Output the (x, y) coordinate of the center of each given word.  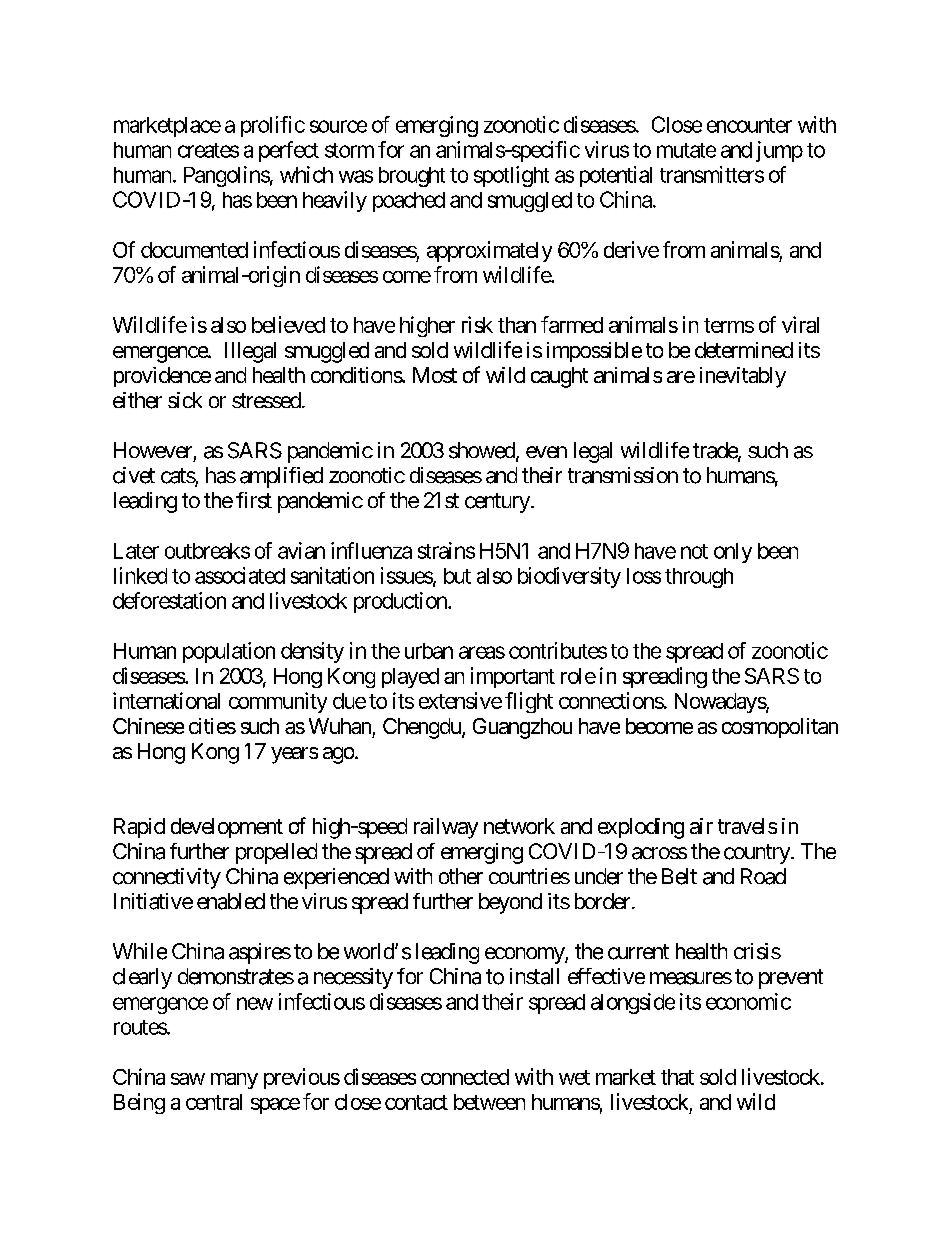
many (234, 1081)
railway (446, 828)
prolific (273, 126)
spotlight (511, 176)
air (701, 826)
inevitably (743, 377)
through (699, 578)
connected (465, 1077)
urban (429, 651)
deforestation (169, 600)
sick (185, 400)
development (227, 828)
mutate (686, 150)
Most (435, 375)
